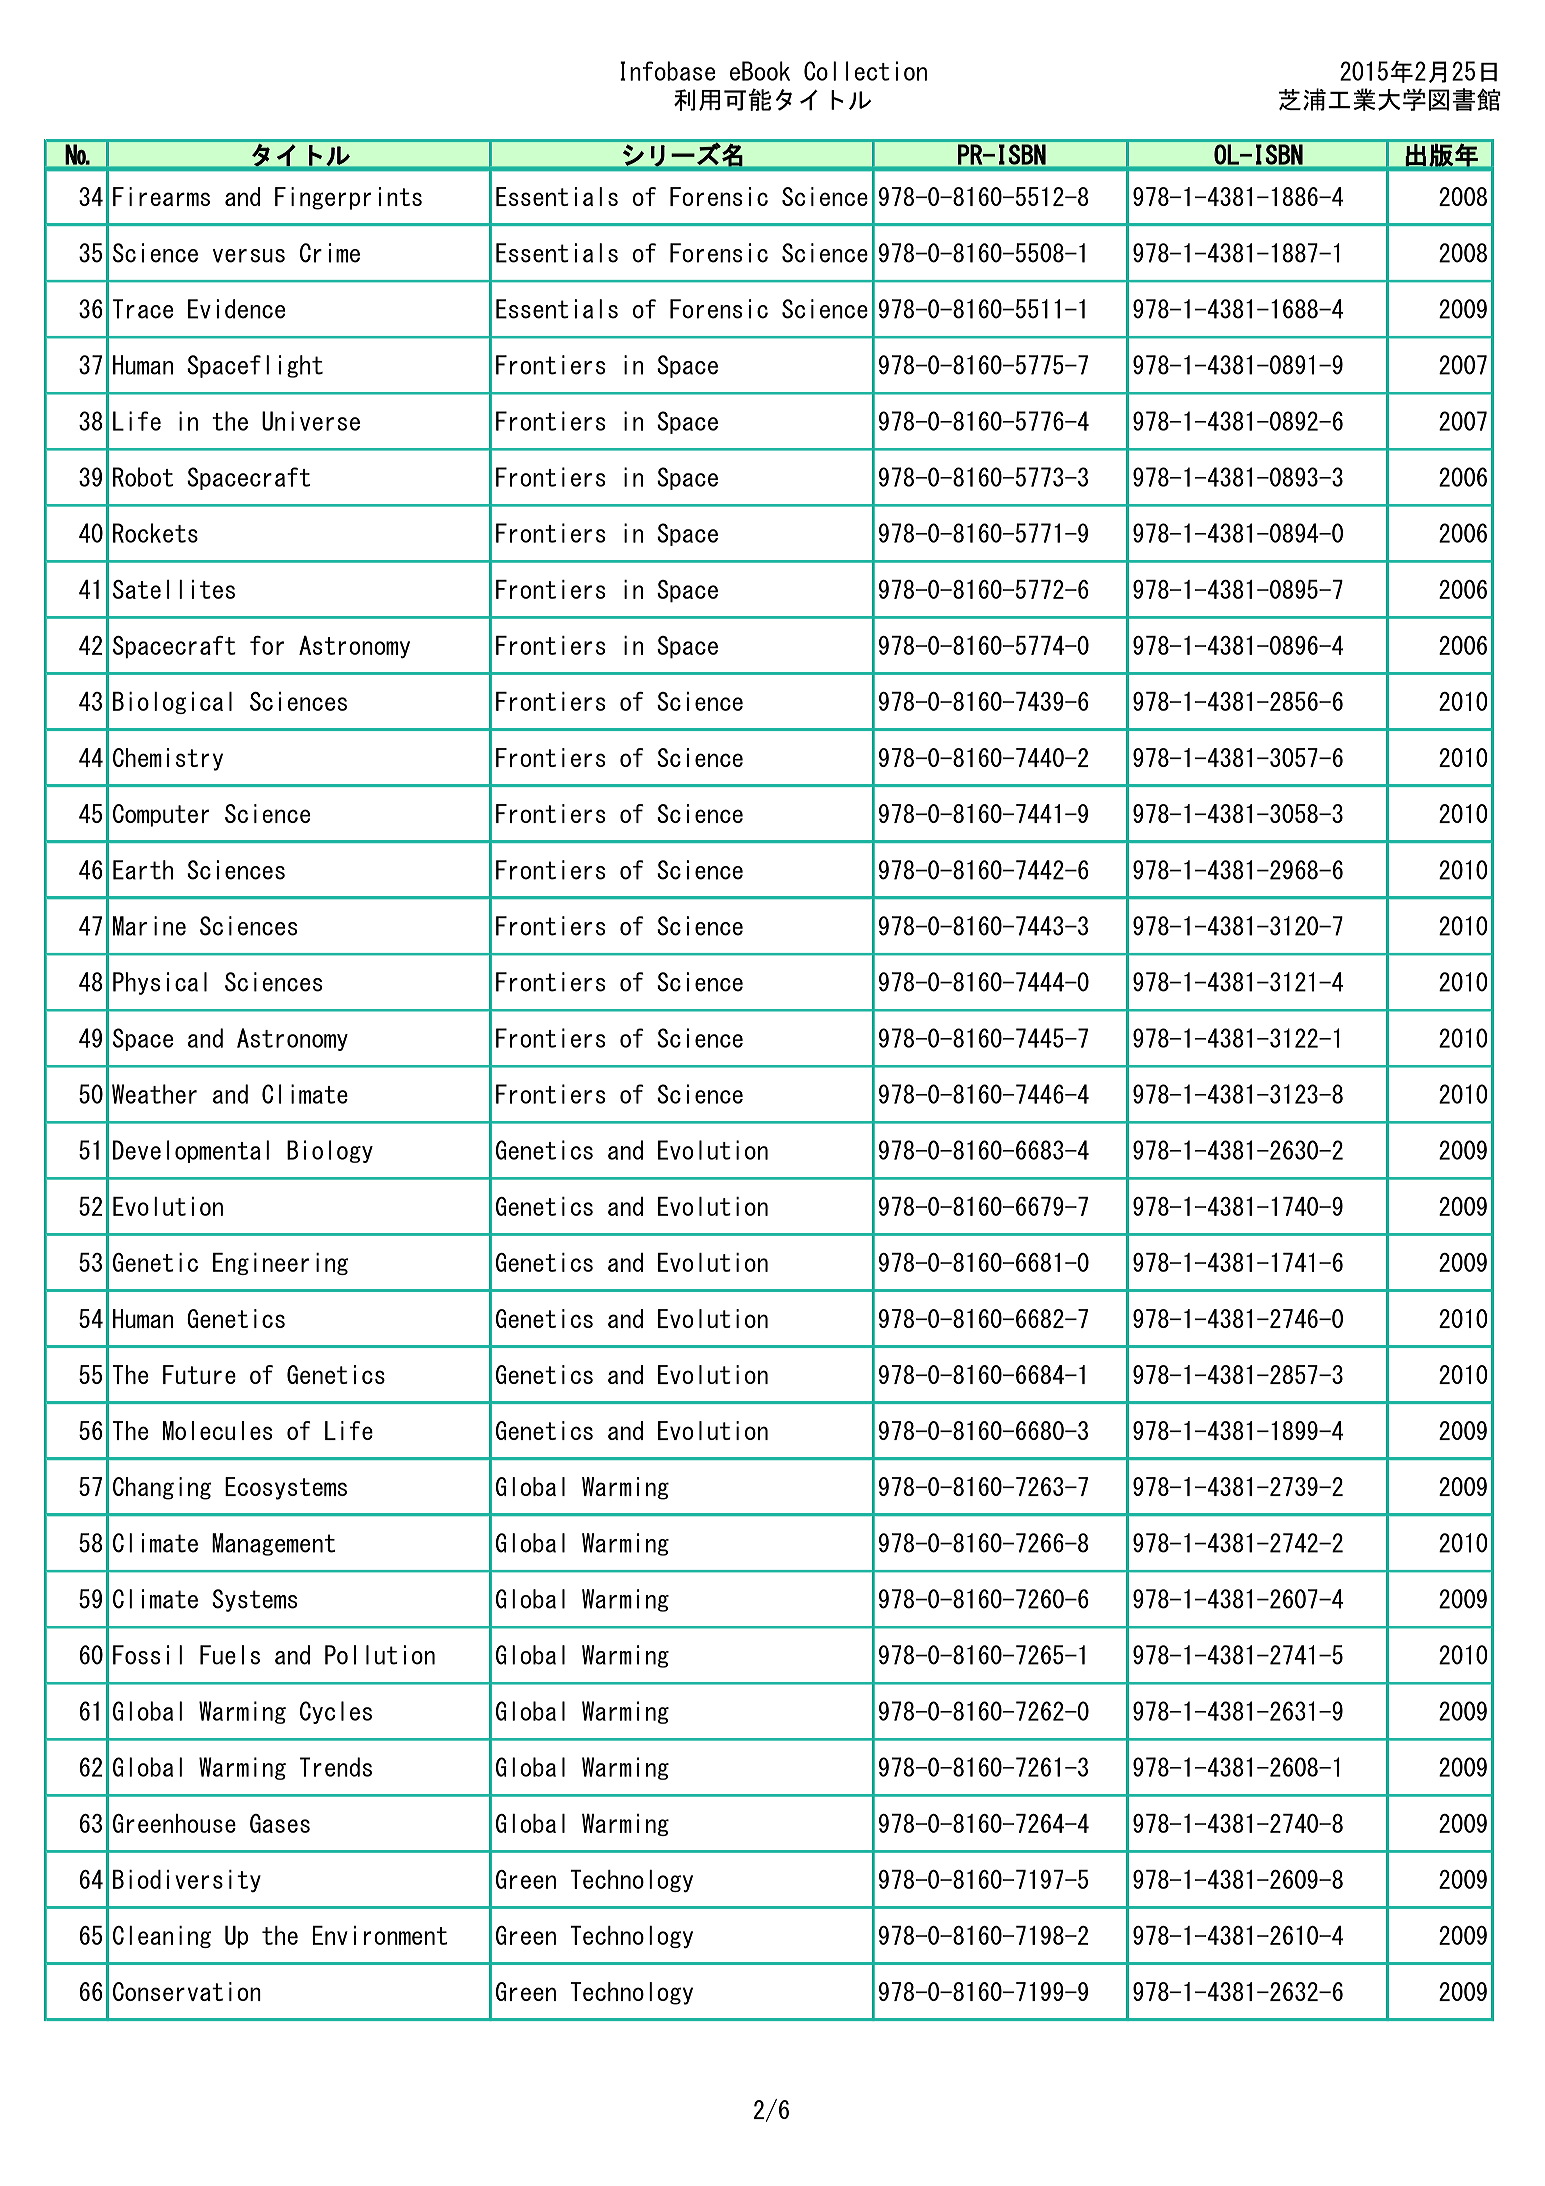 This document has height=2186, width=1545. What do you see at coordinates (217, 1430) in the document?
I see `Molecules` at bounding box center [217, 1430].
